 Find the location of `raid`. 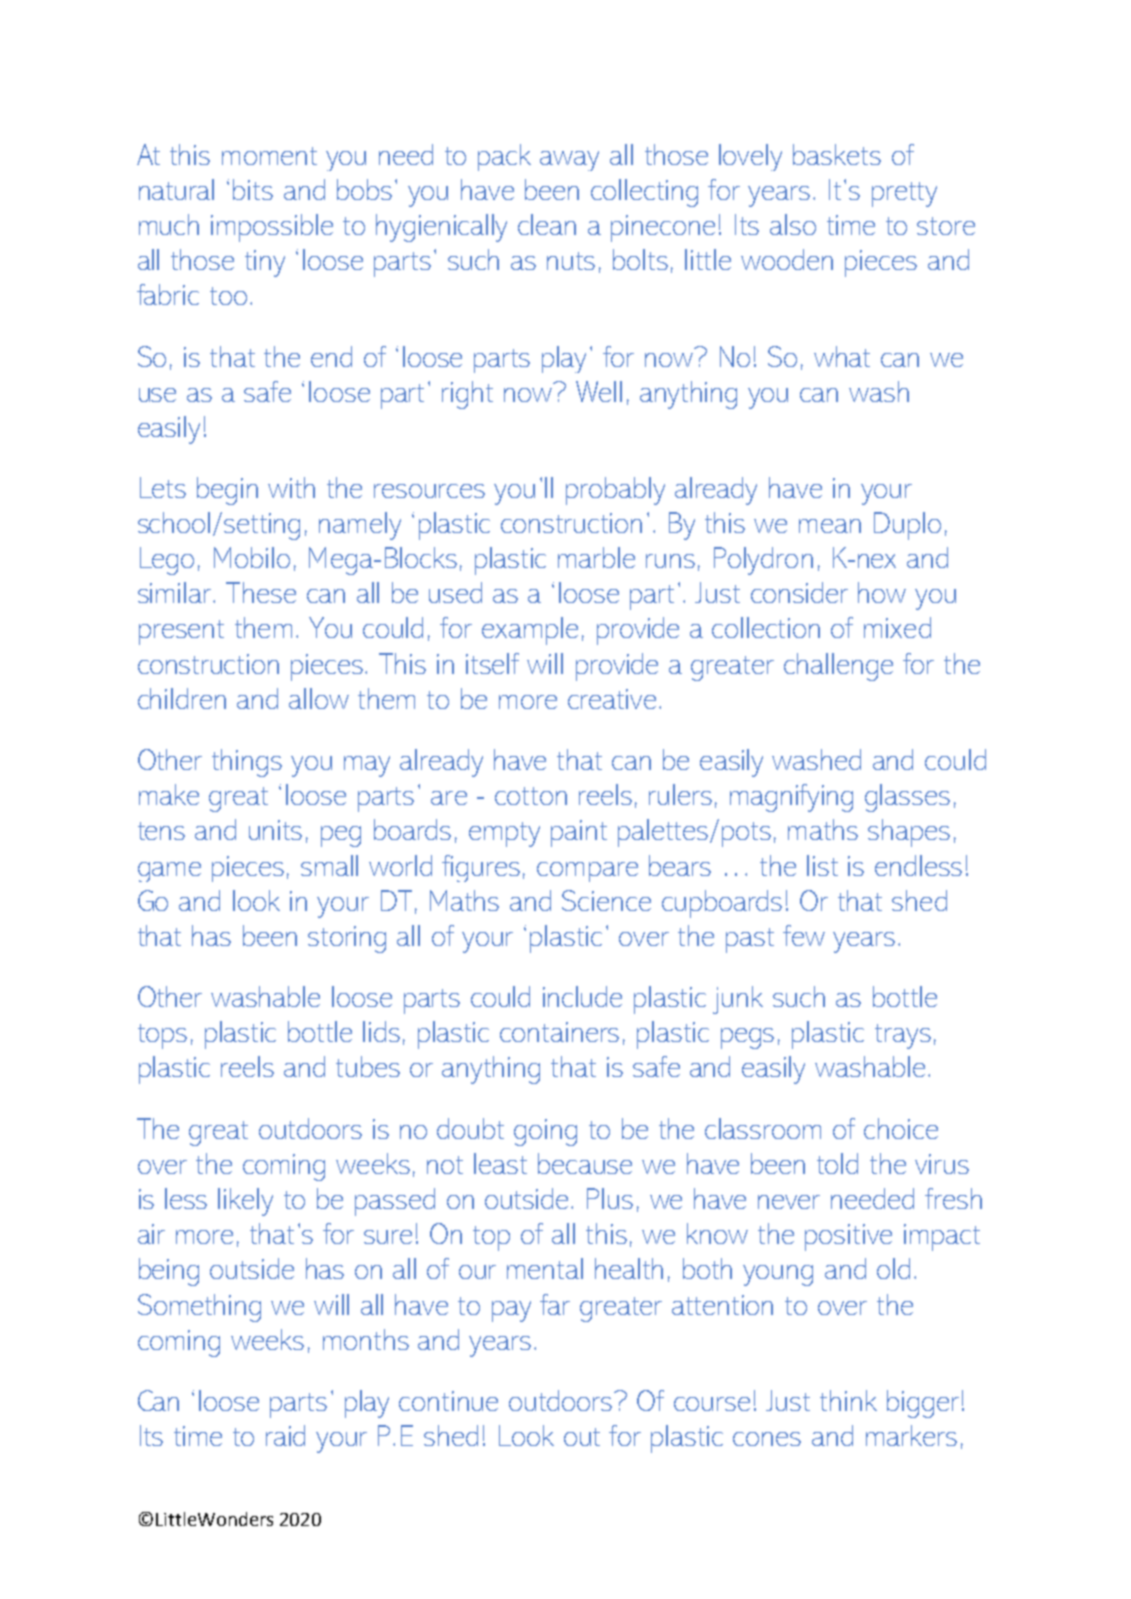

raid is located at coordinates (285, 1435).
